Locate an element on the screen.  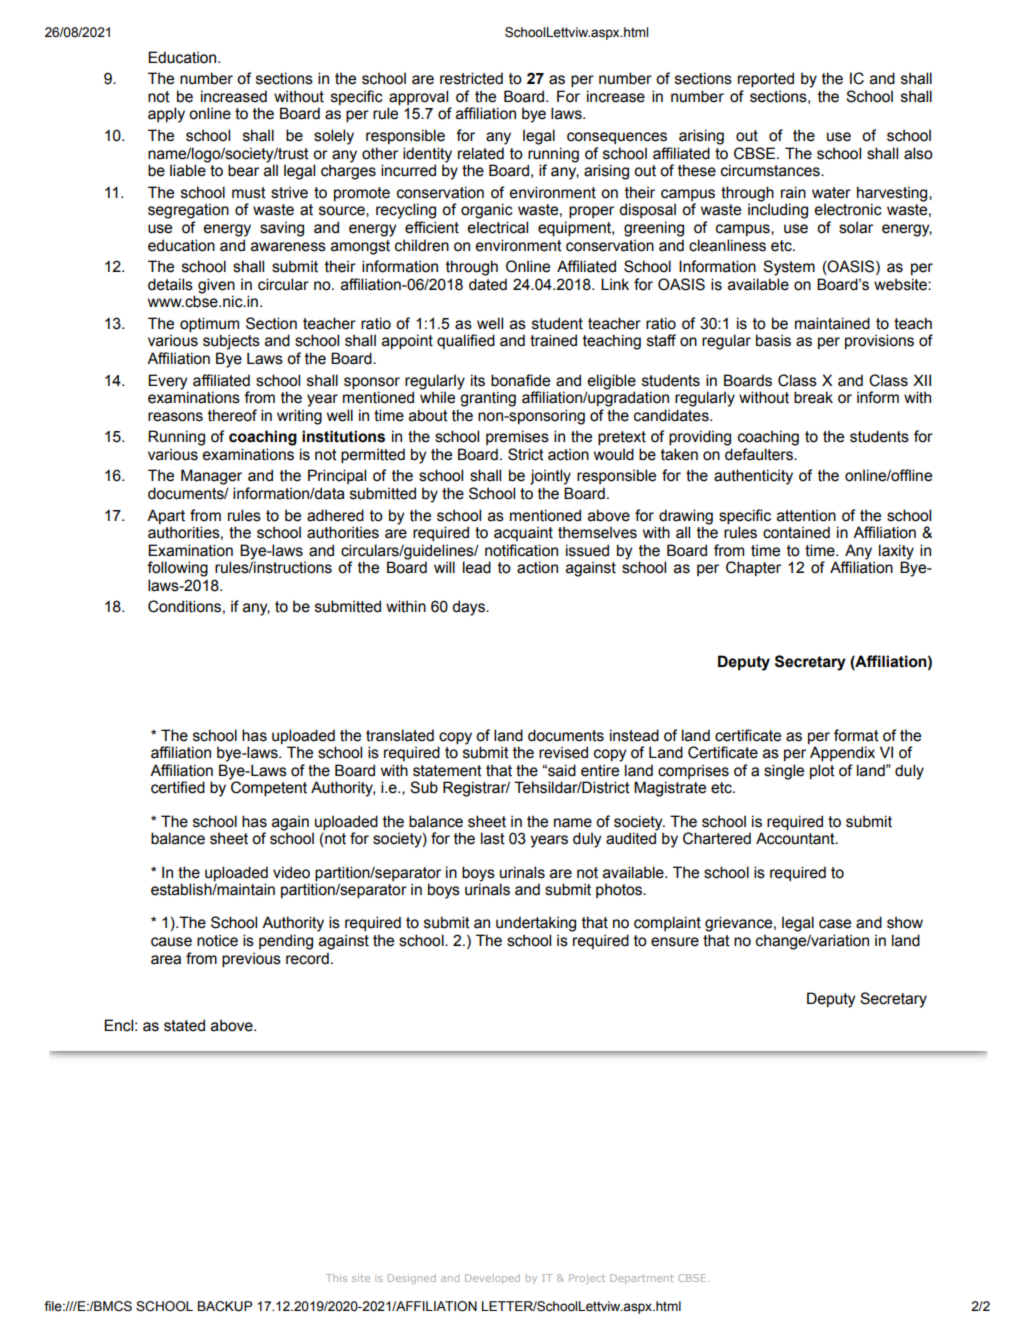
case is located at coordinates (835, 924).
